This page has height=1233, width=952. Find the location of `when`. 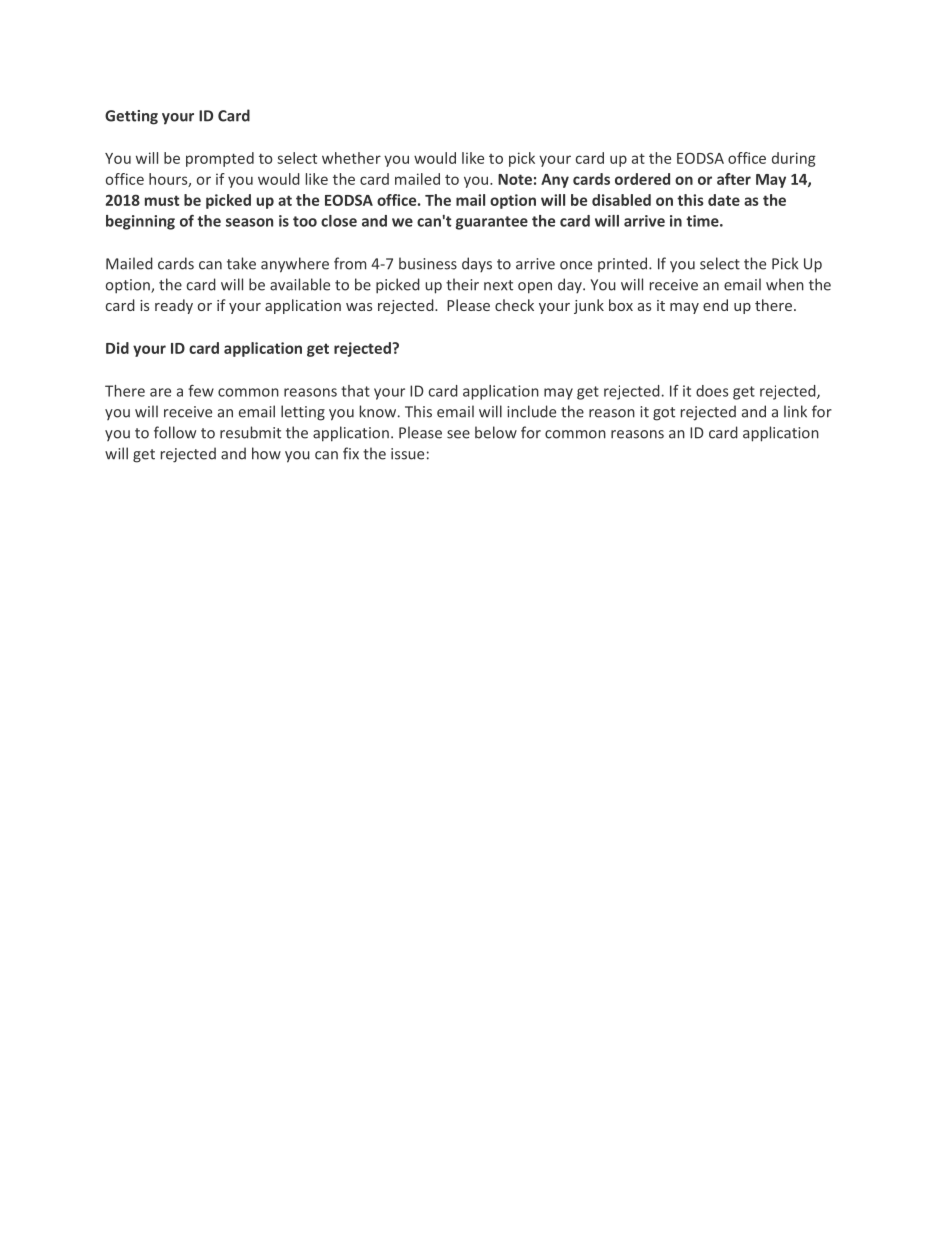

when is located at coordinates (785, 284).
